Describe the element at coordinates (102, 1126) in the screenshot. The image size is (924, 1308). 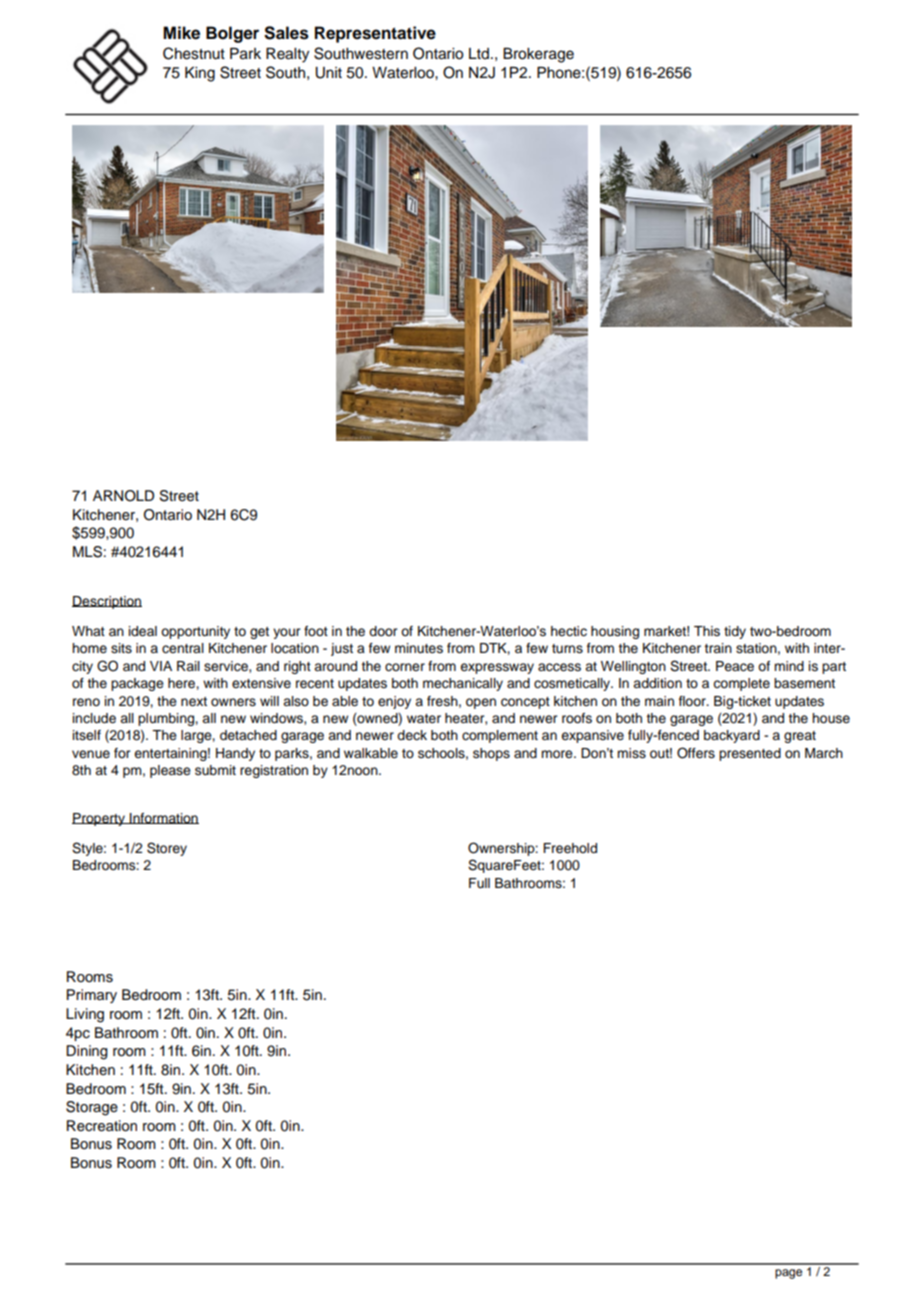
I see `Recreation` at that location.
